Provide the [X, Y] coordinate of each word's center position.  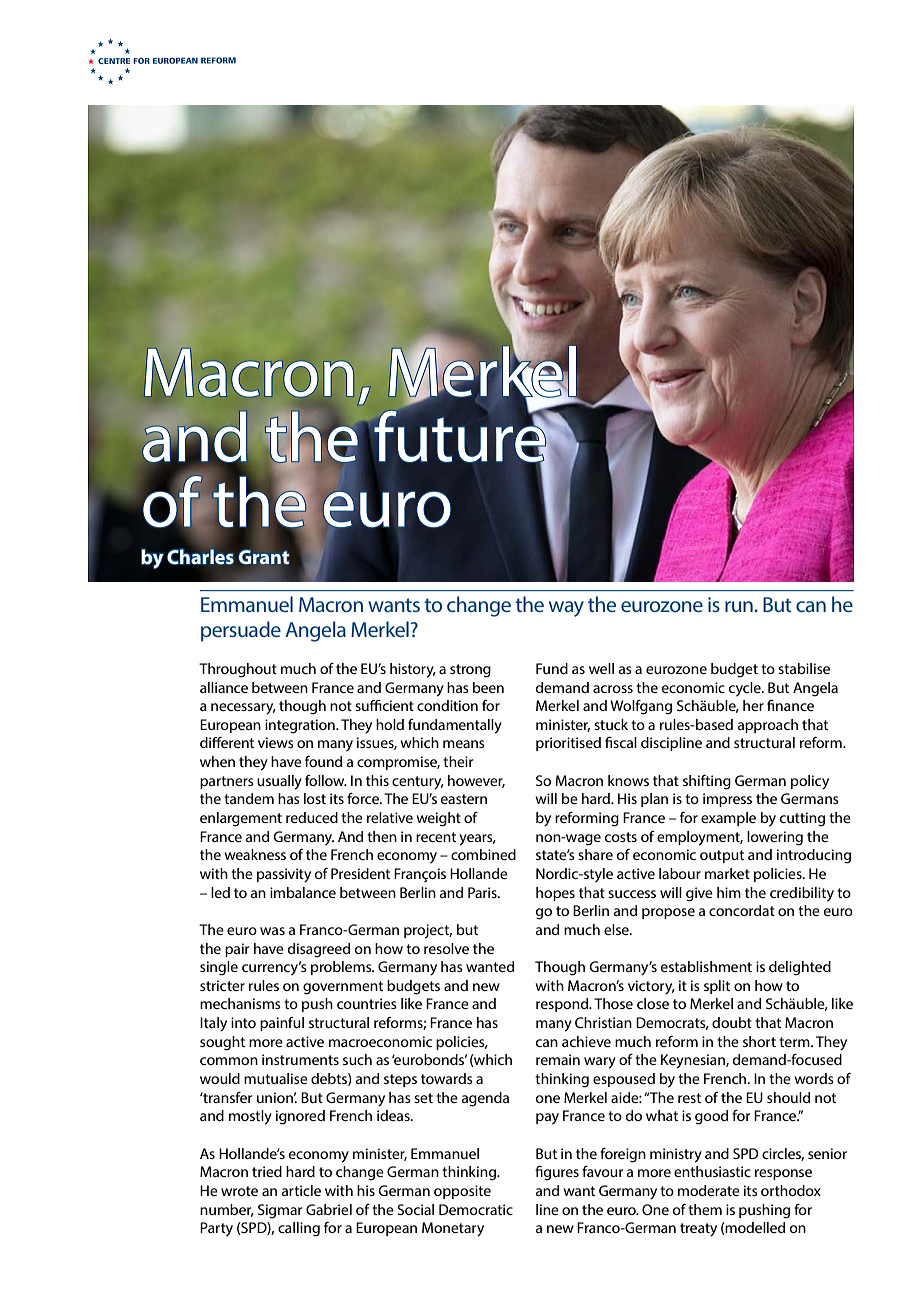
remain [558, 1059]
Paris [483, 892]
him [729, 892]
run [739, 606]
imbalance [303, 892]
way [566, 609]
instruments [300, 1059]
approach [768, 726]
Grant [264, 557]
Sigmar [280, 1211]
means [464, 744]
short [759, 1041]
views [276, 742]
